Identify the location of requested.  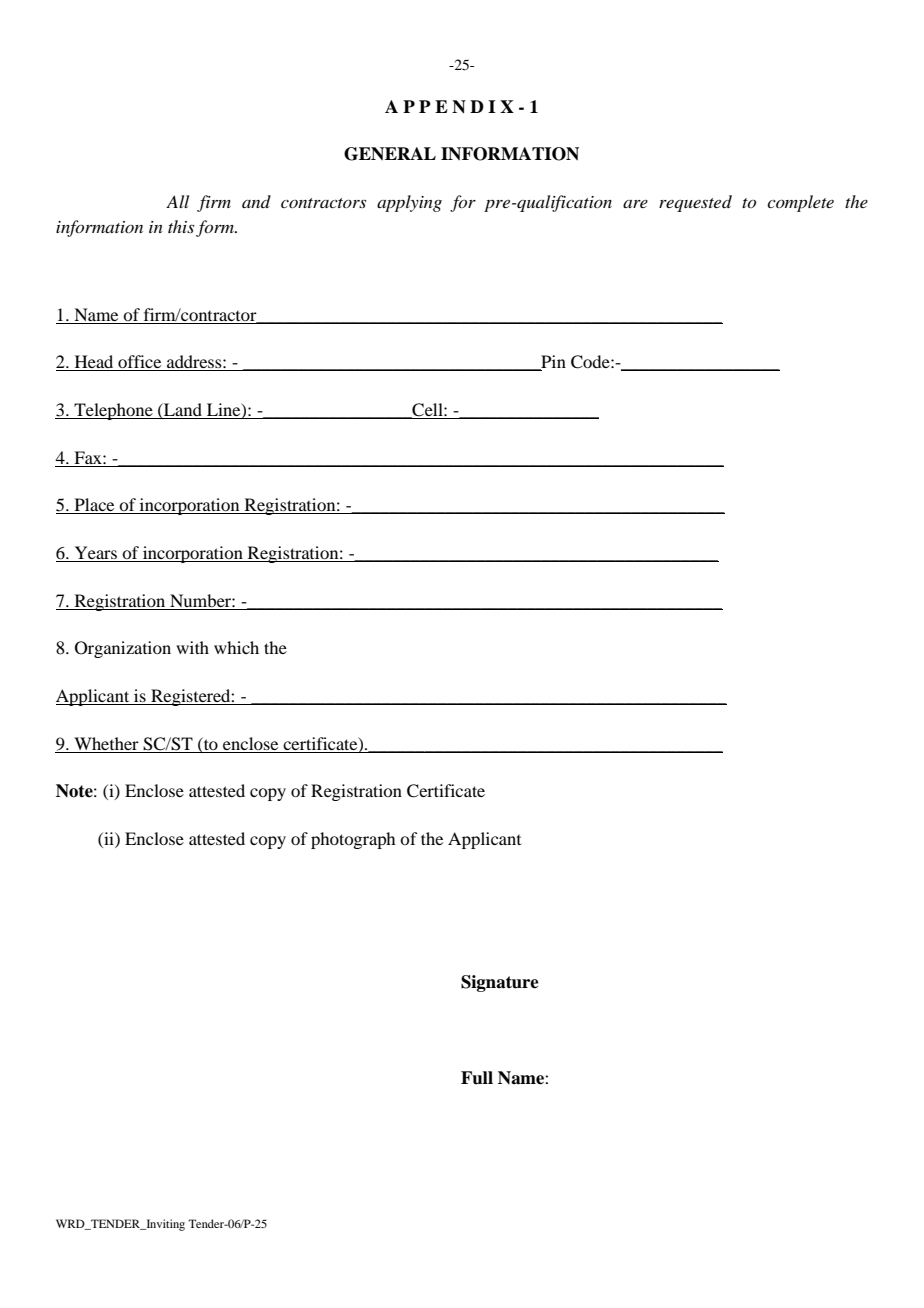
(695, 203).
